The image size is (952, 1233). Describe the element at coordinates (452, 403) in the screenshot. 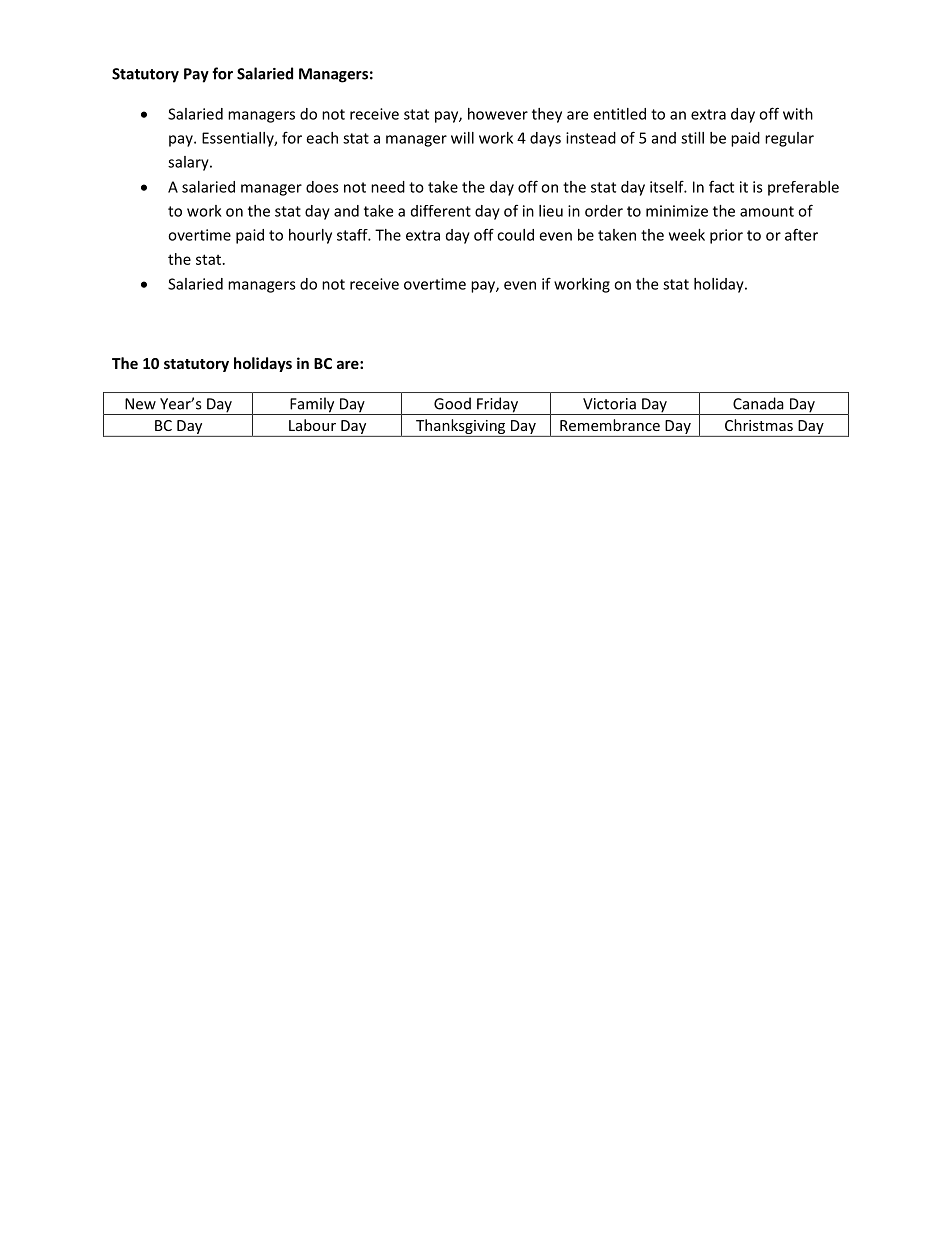

I see `Good` at that location.
